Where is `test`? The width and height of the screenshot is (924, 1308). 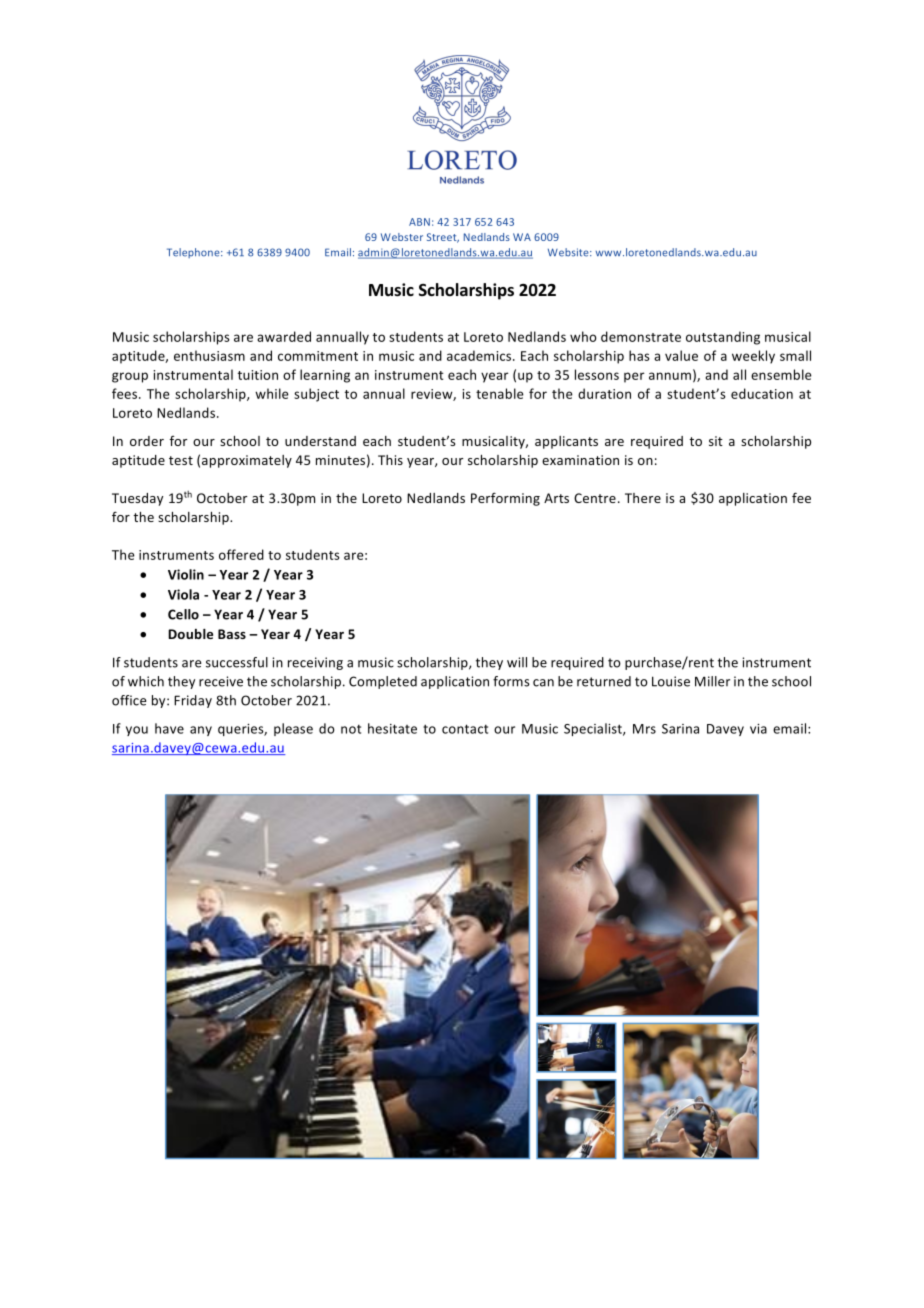 test is located at coordinates (181, 460).
